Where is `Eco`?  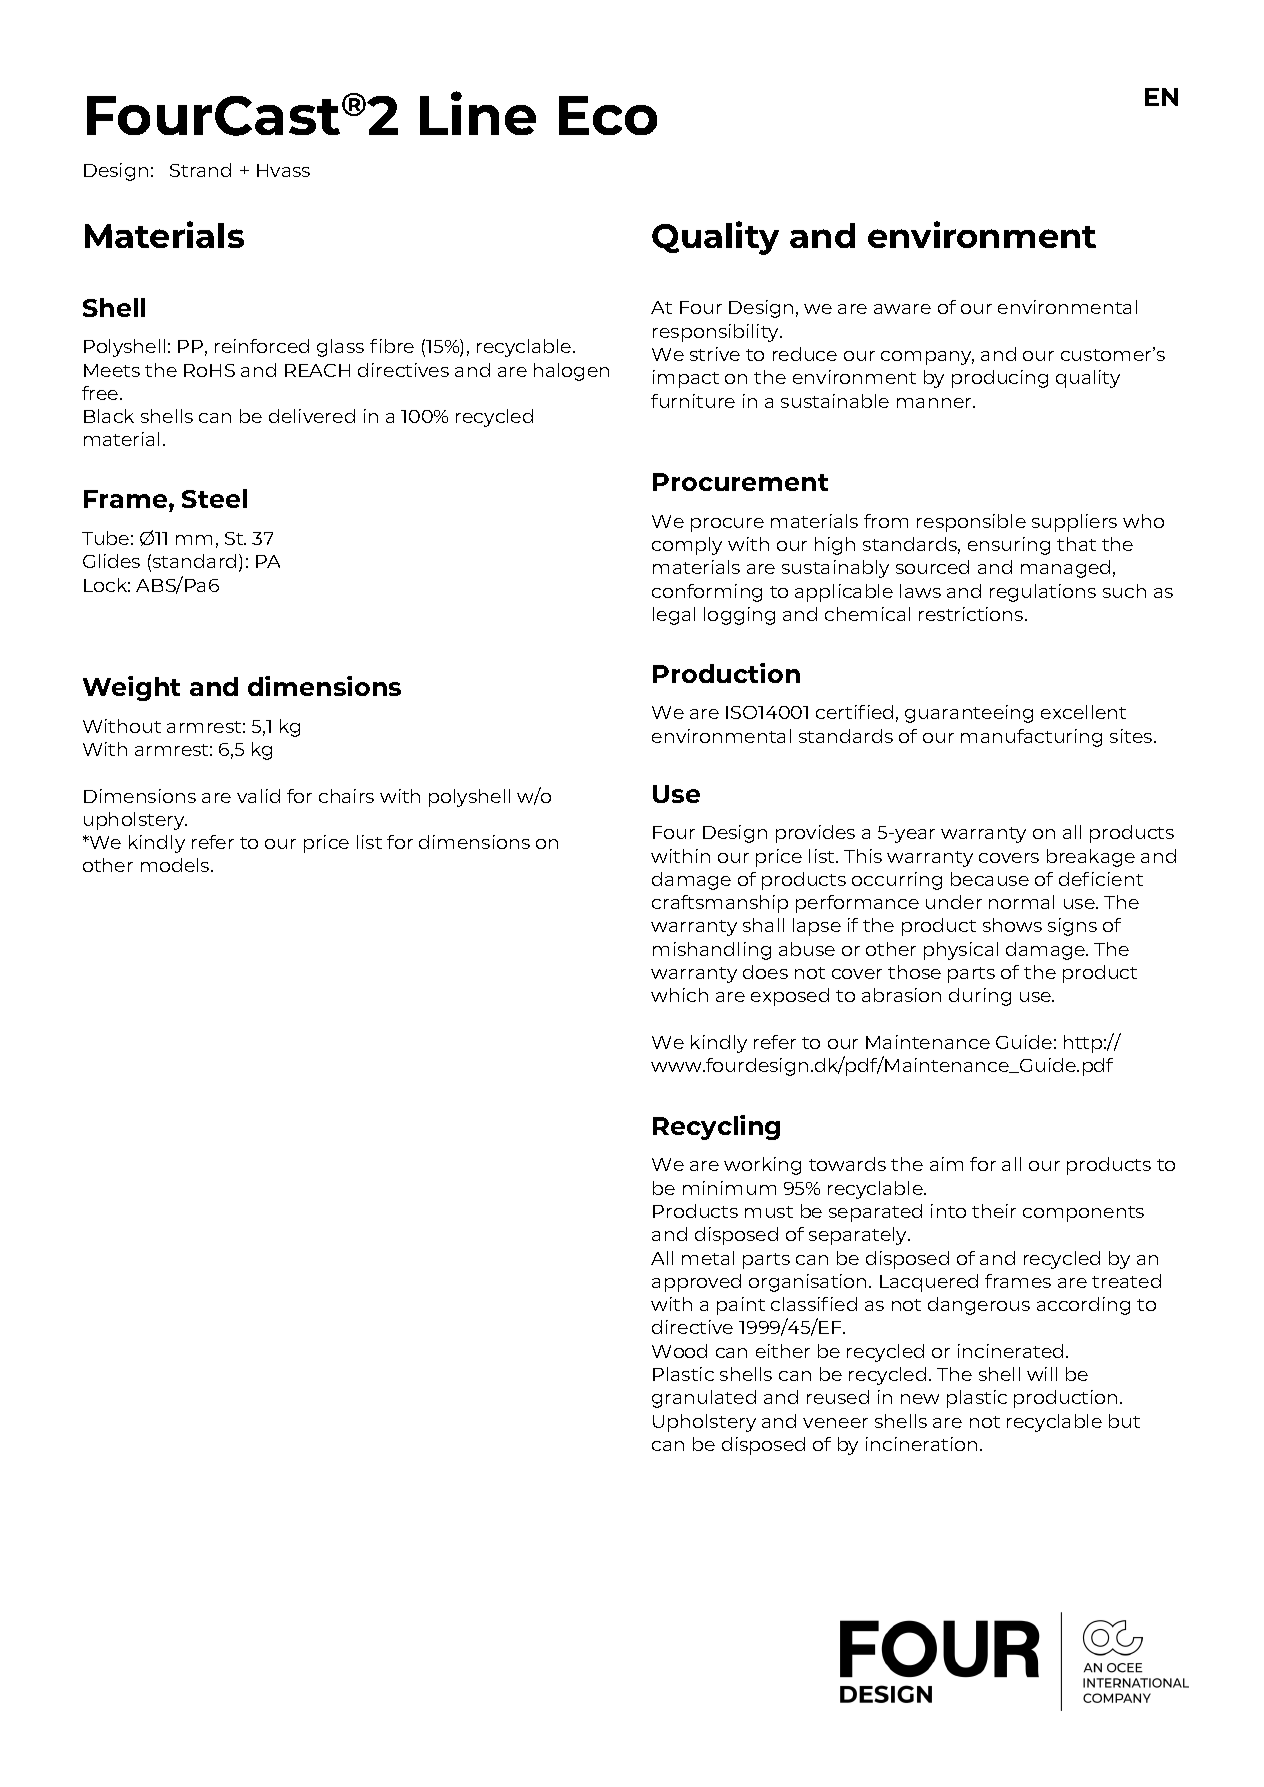 Eco is located at coordinates (608, 115).
